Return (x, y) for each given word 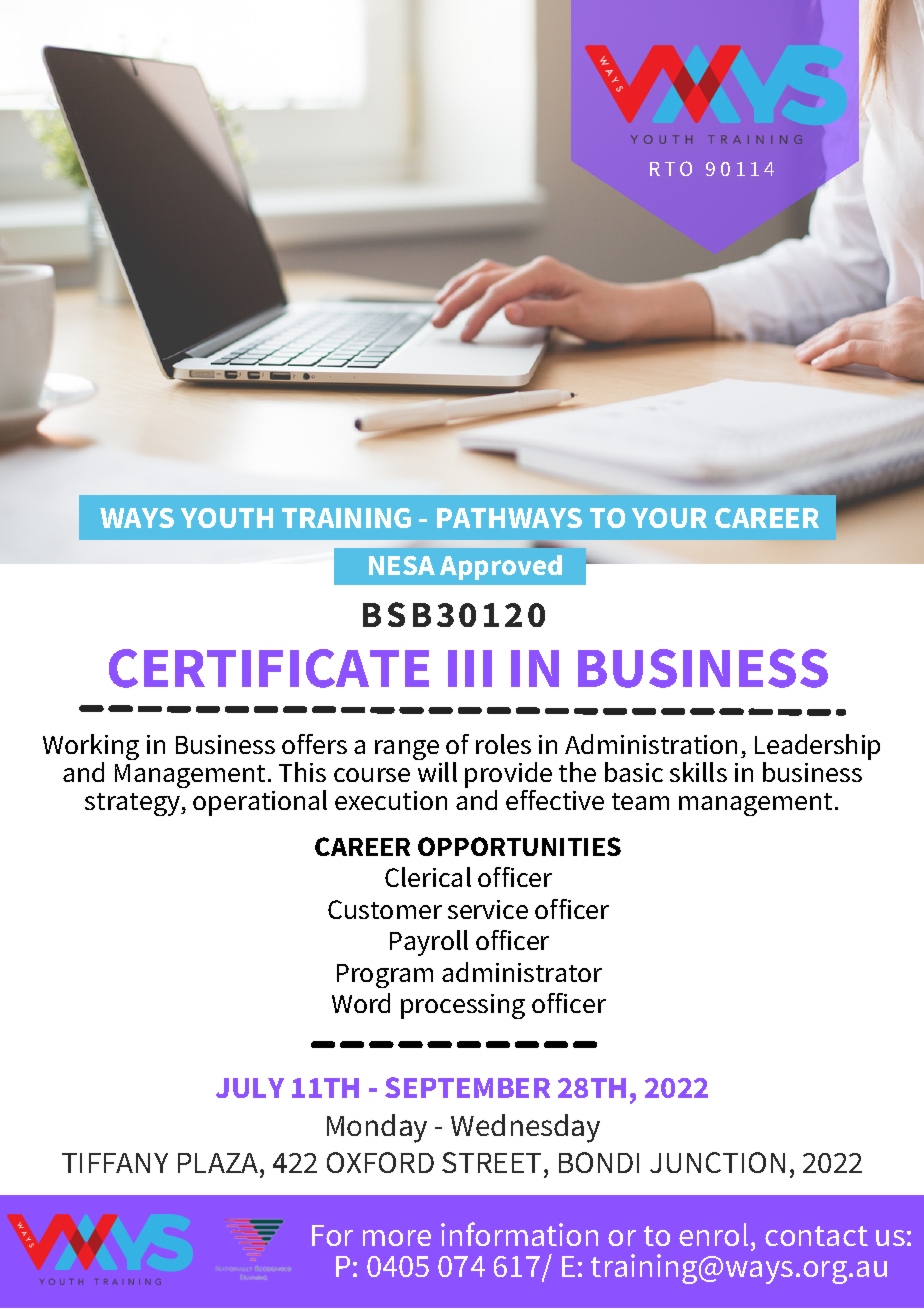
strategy (133, 804)
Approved (501, 567)
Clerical (428, 877)
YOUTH (227, 518)
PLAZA (219, 1163)
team (640, 801)
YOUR (669, 518)
